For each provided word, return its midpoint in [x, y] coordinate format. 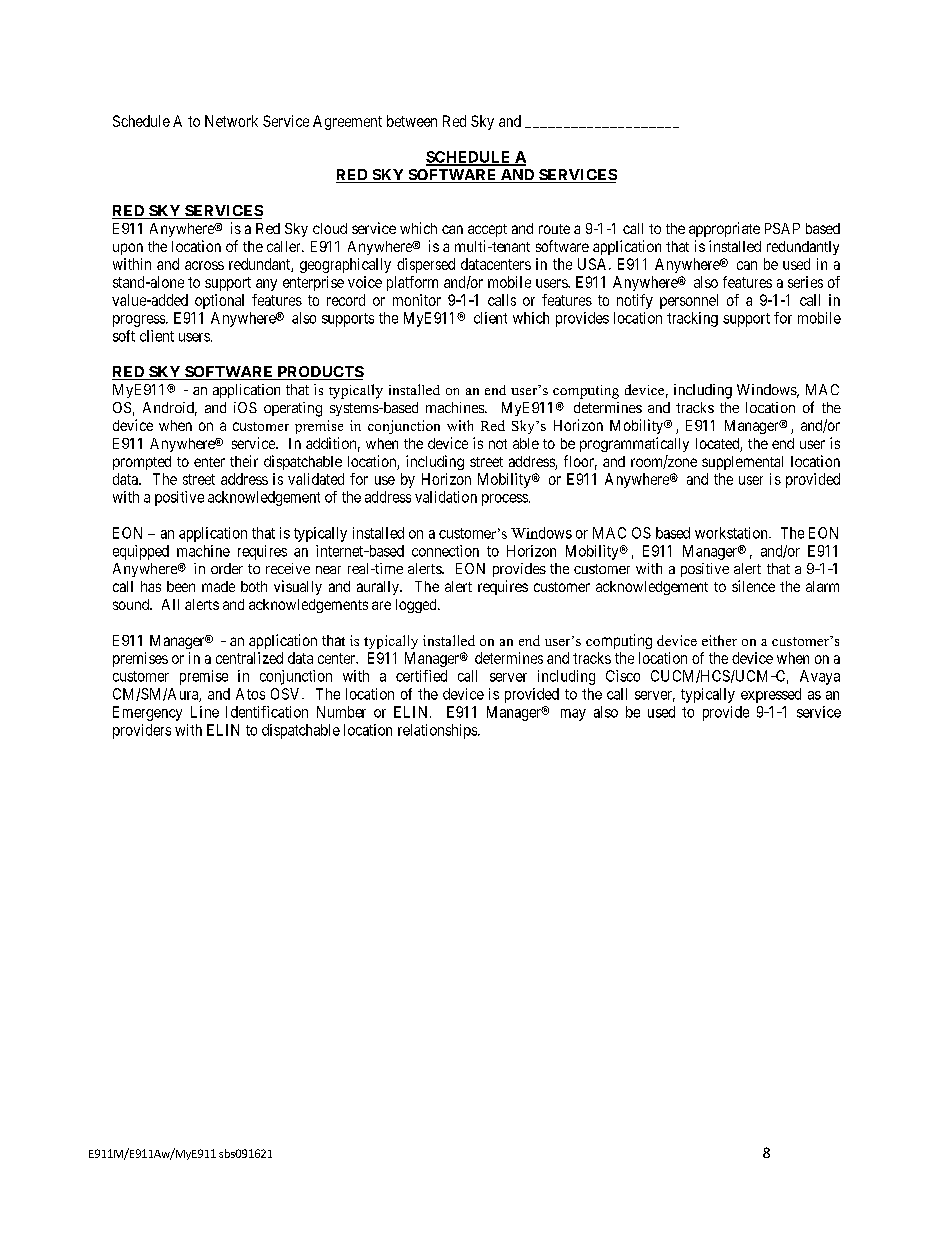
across [204, 265]
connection [445, 551]
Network [231, 121]
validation [446, 497]
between [412, 121]
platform [412, 283]
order [227, 568]
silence [753, 586]
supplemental [742, 463]
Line [205, 712]
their [244, 461]
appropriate [724, 229]
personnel [689, 301]
